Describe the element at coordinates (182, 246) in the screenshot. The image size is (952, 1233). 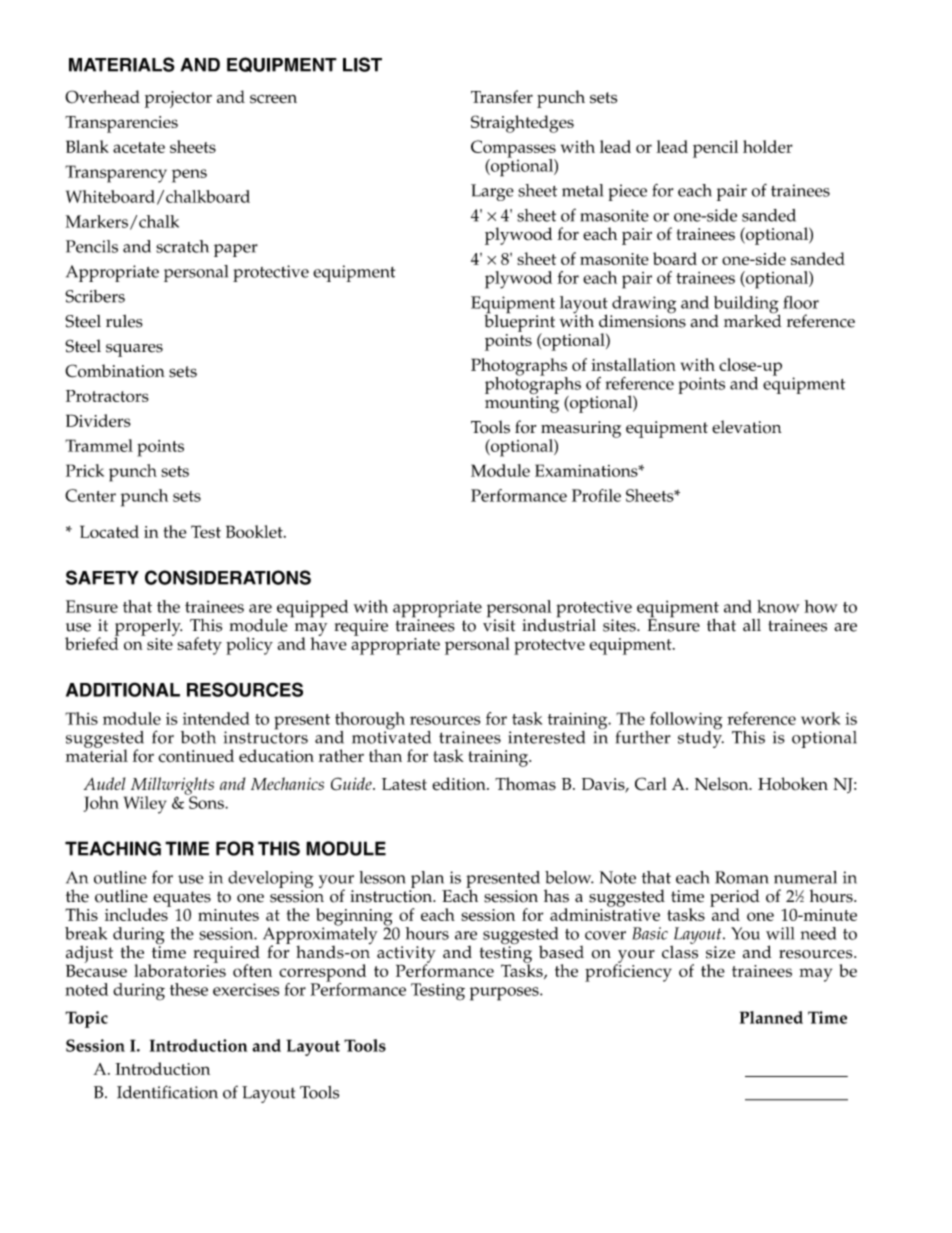
I see `scratch` at that location.
